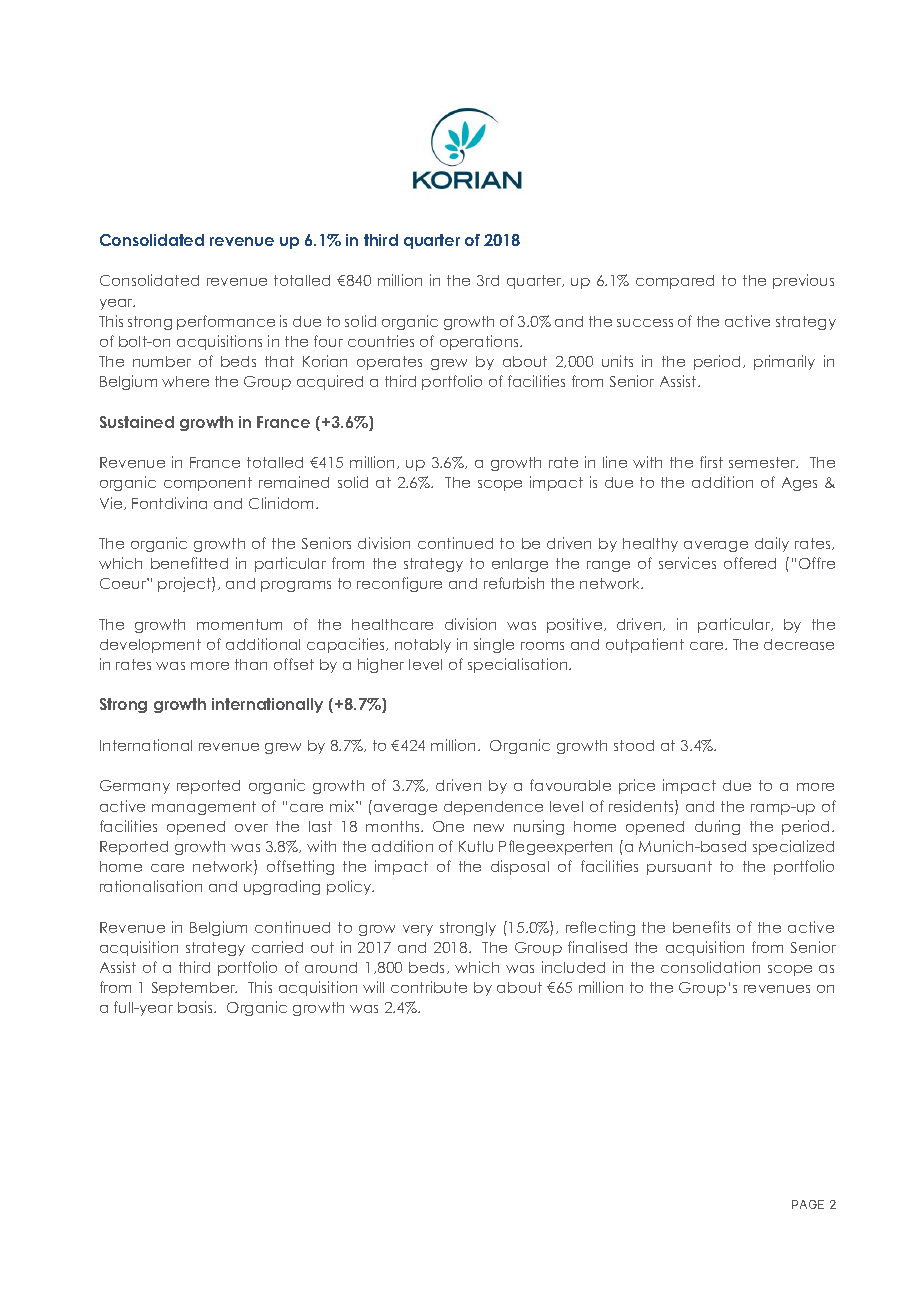 The image size is (924, 1308). What do you see at coordinates (808, 1204) in the screenshot?
I see `PAGE` at bounding box center [808, 1204].
